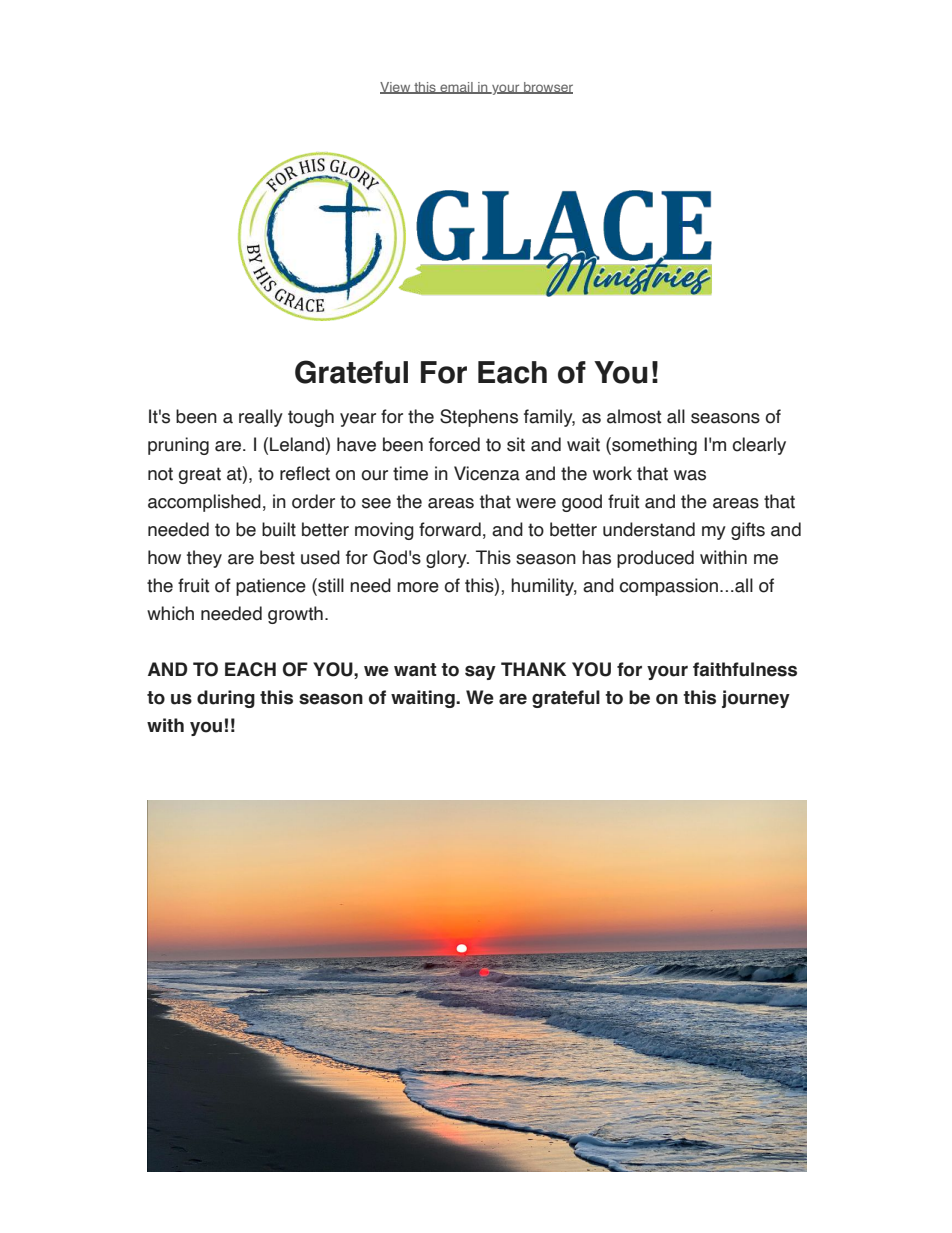 This document has width=952, height=1233. I want to click on say, so click(480, 672).
